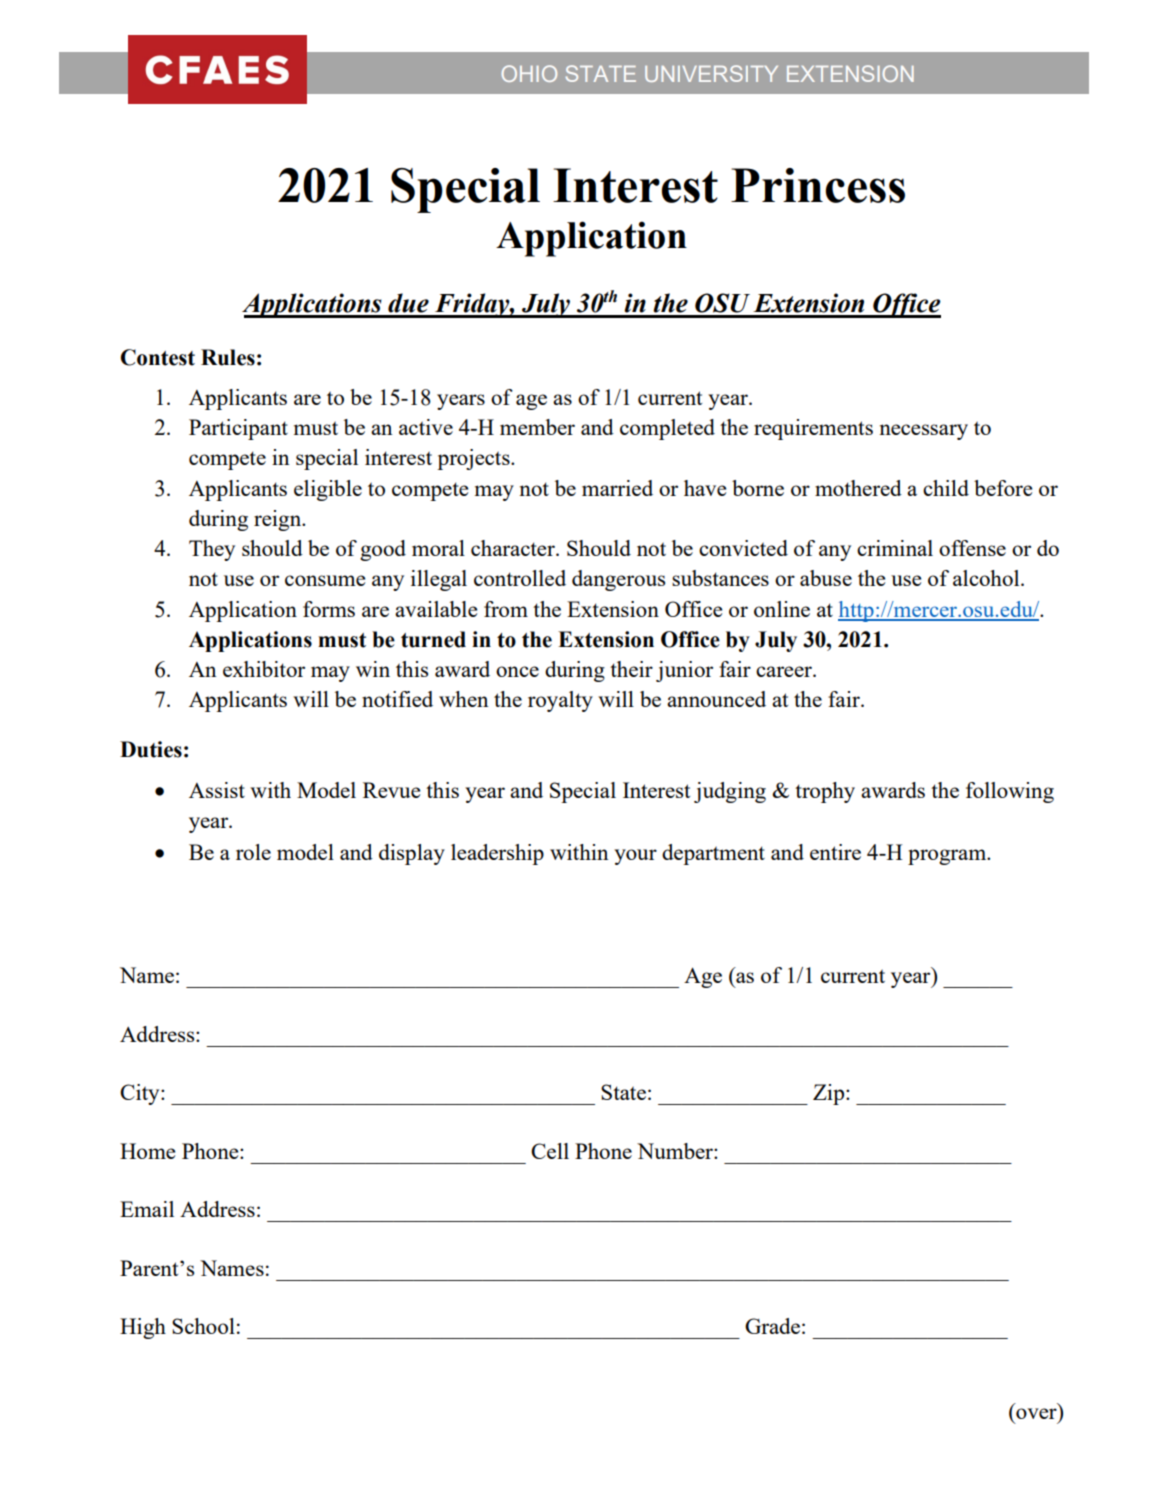 The width and height of the screenshot is (1167, 1510). What do you see at coordinates (923, 432) in the screenshot?
I see `necessary` at bounding box center [923, 432].
